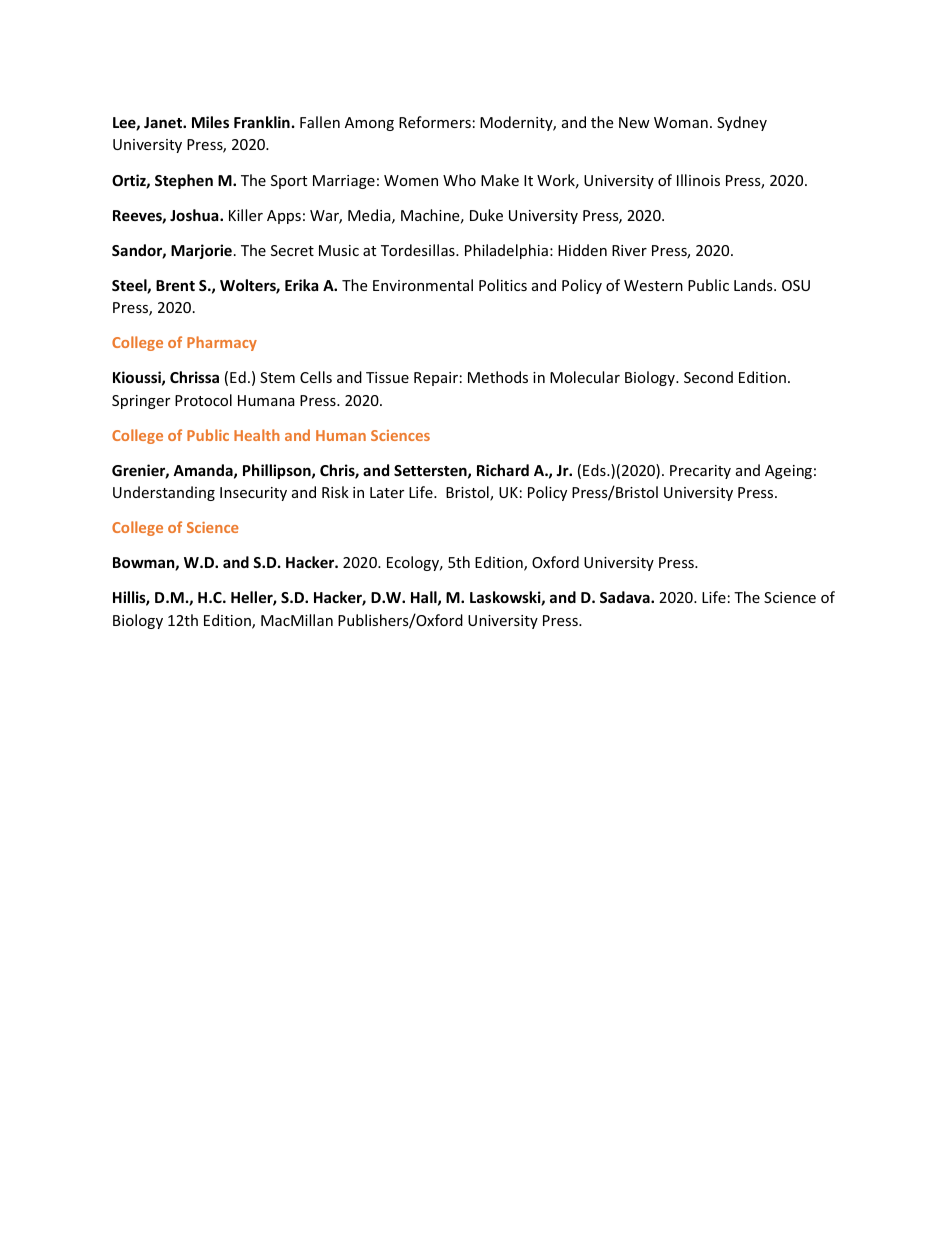  Describe the element at coordinates (210, 122) in the page. I see `Miles` at that location.
